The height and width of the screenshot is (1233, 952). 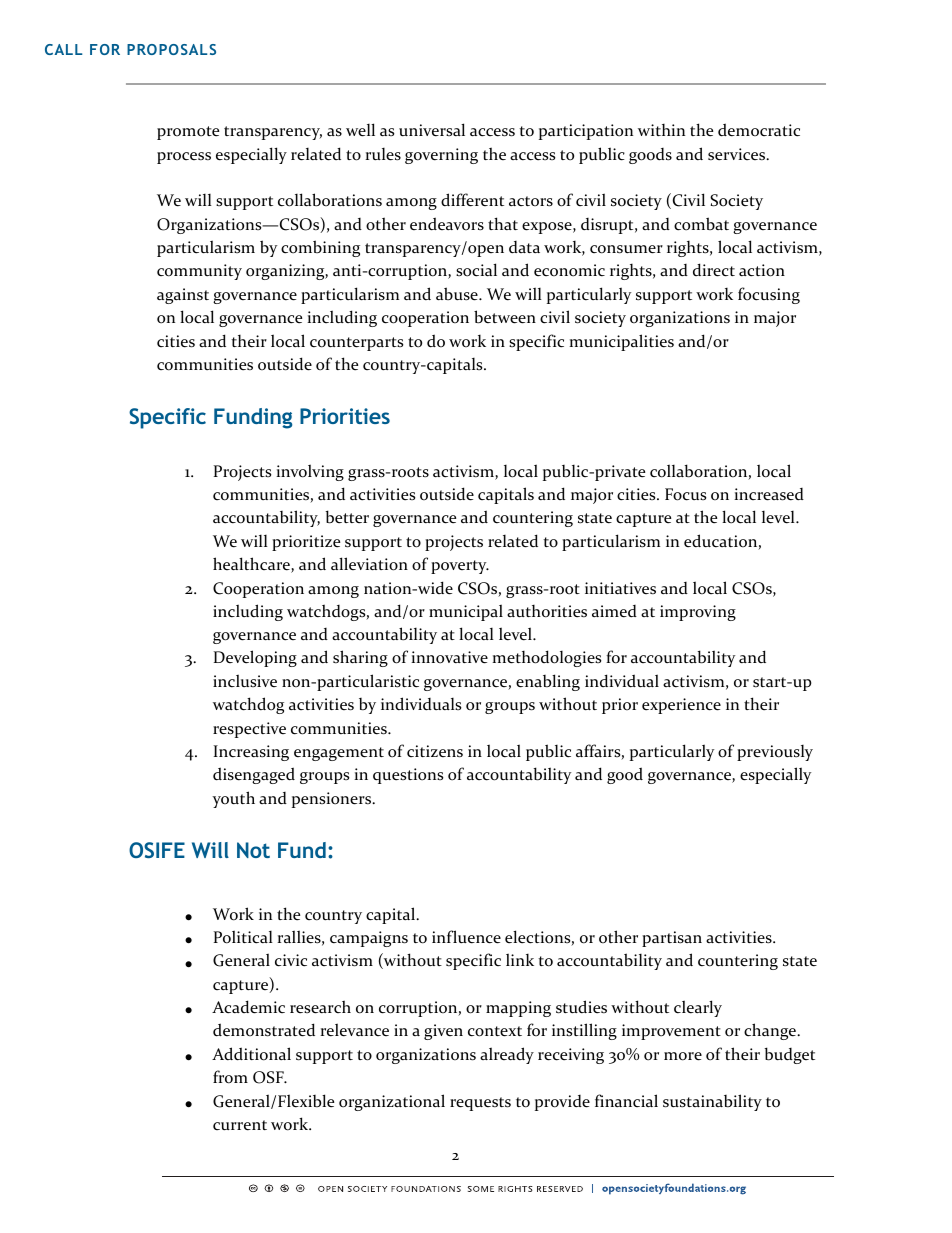 I want to click on organizational, so click(x=392, y=1102).
